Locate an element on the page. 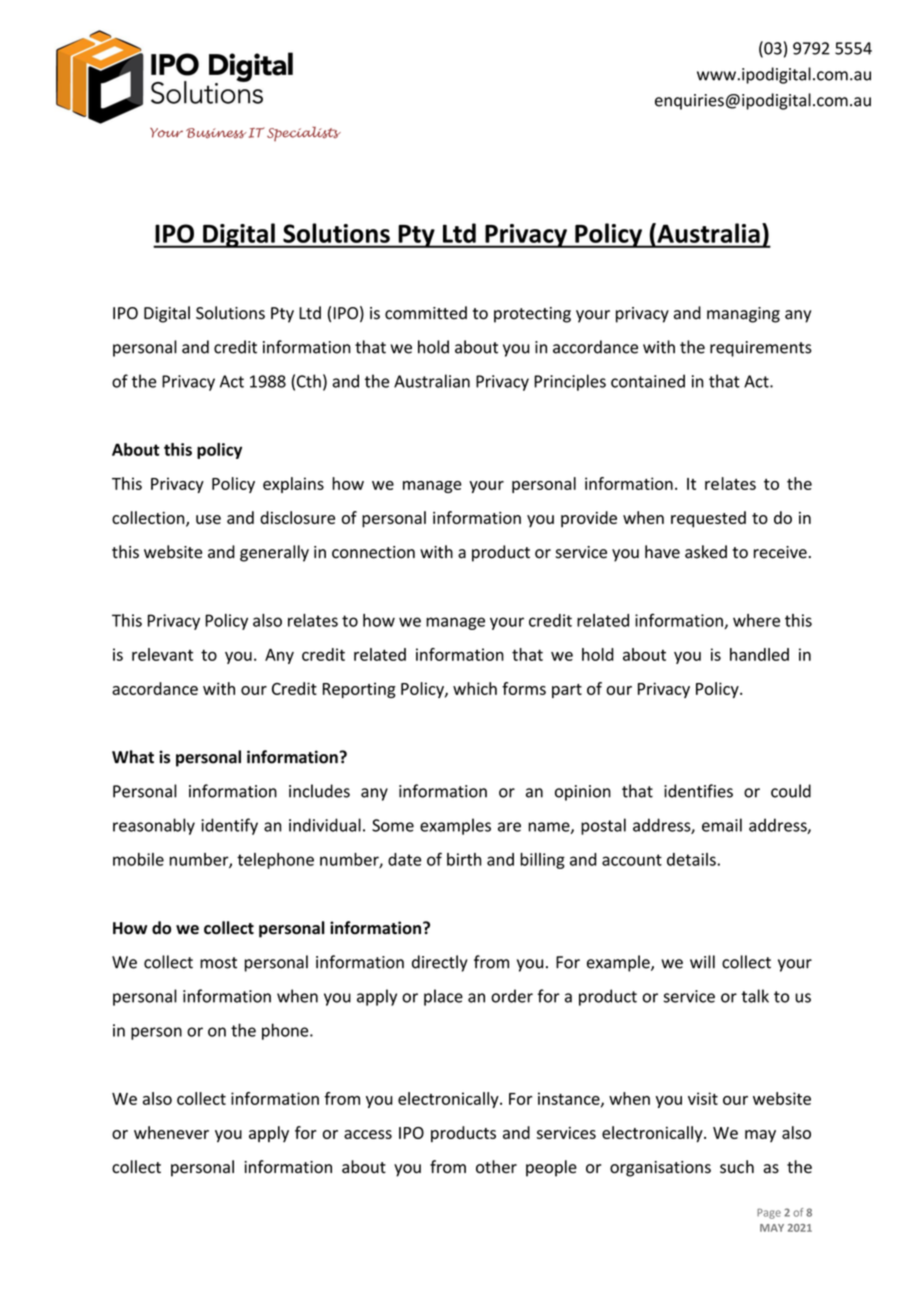 Image resolution: width=924 pixels, height=1309 pixels. asked is located at coordinates (706, 552).
